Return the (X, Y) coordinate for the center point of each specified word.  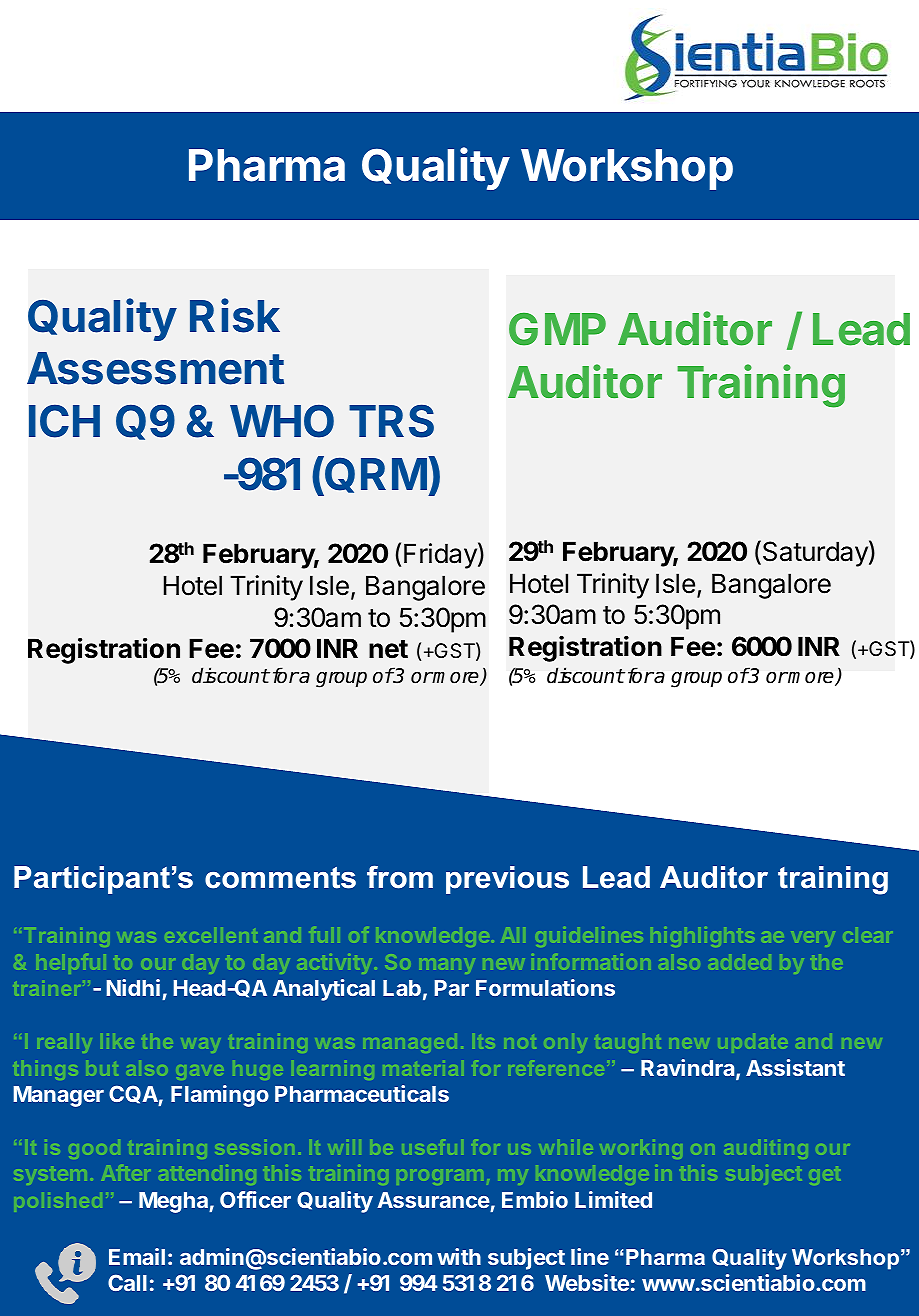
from (400, 877)
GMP (557, 329)
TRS (391, 421)
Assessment (155, 368)
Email (137, 1256)
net (388, 649)
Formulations (545, 987)
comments (280, 878)
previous (507, 880)
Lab (402, 988)
